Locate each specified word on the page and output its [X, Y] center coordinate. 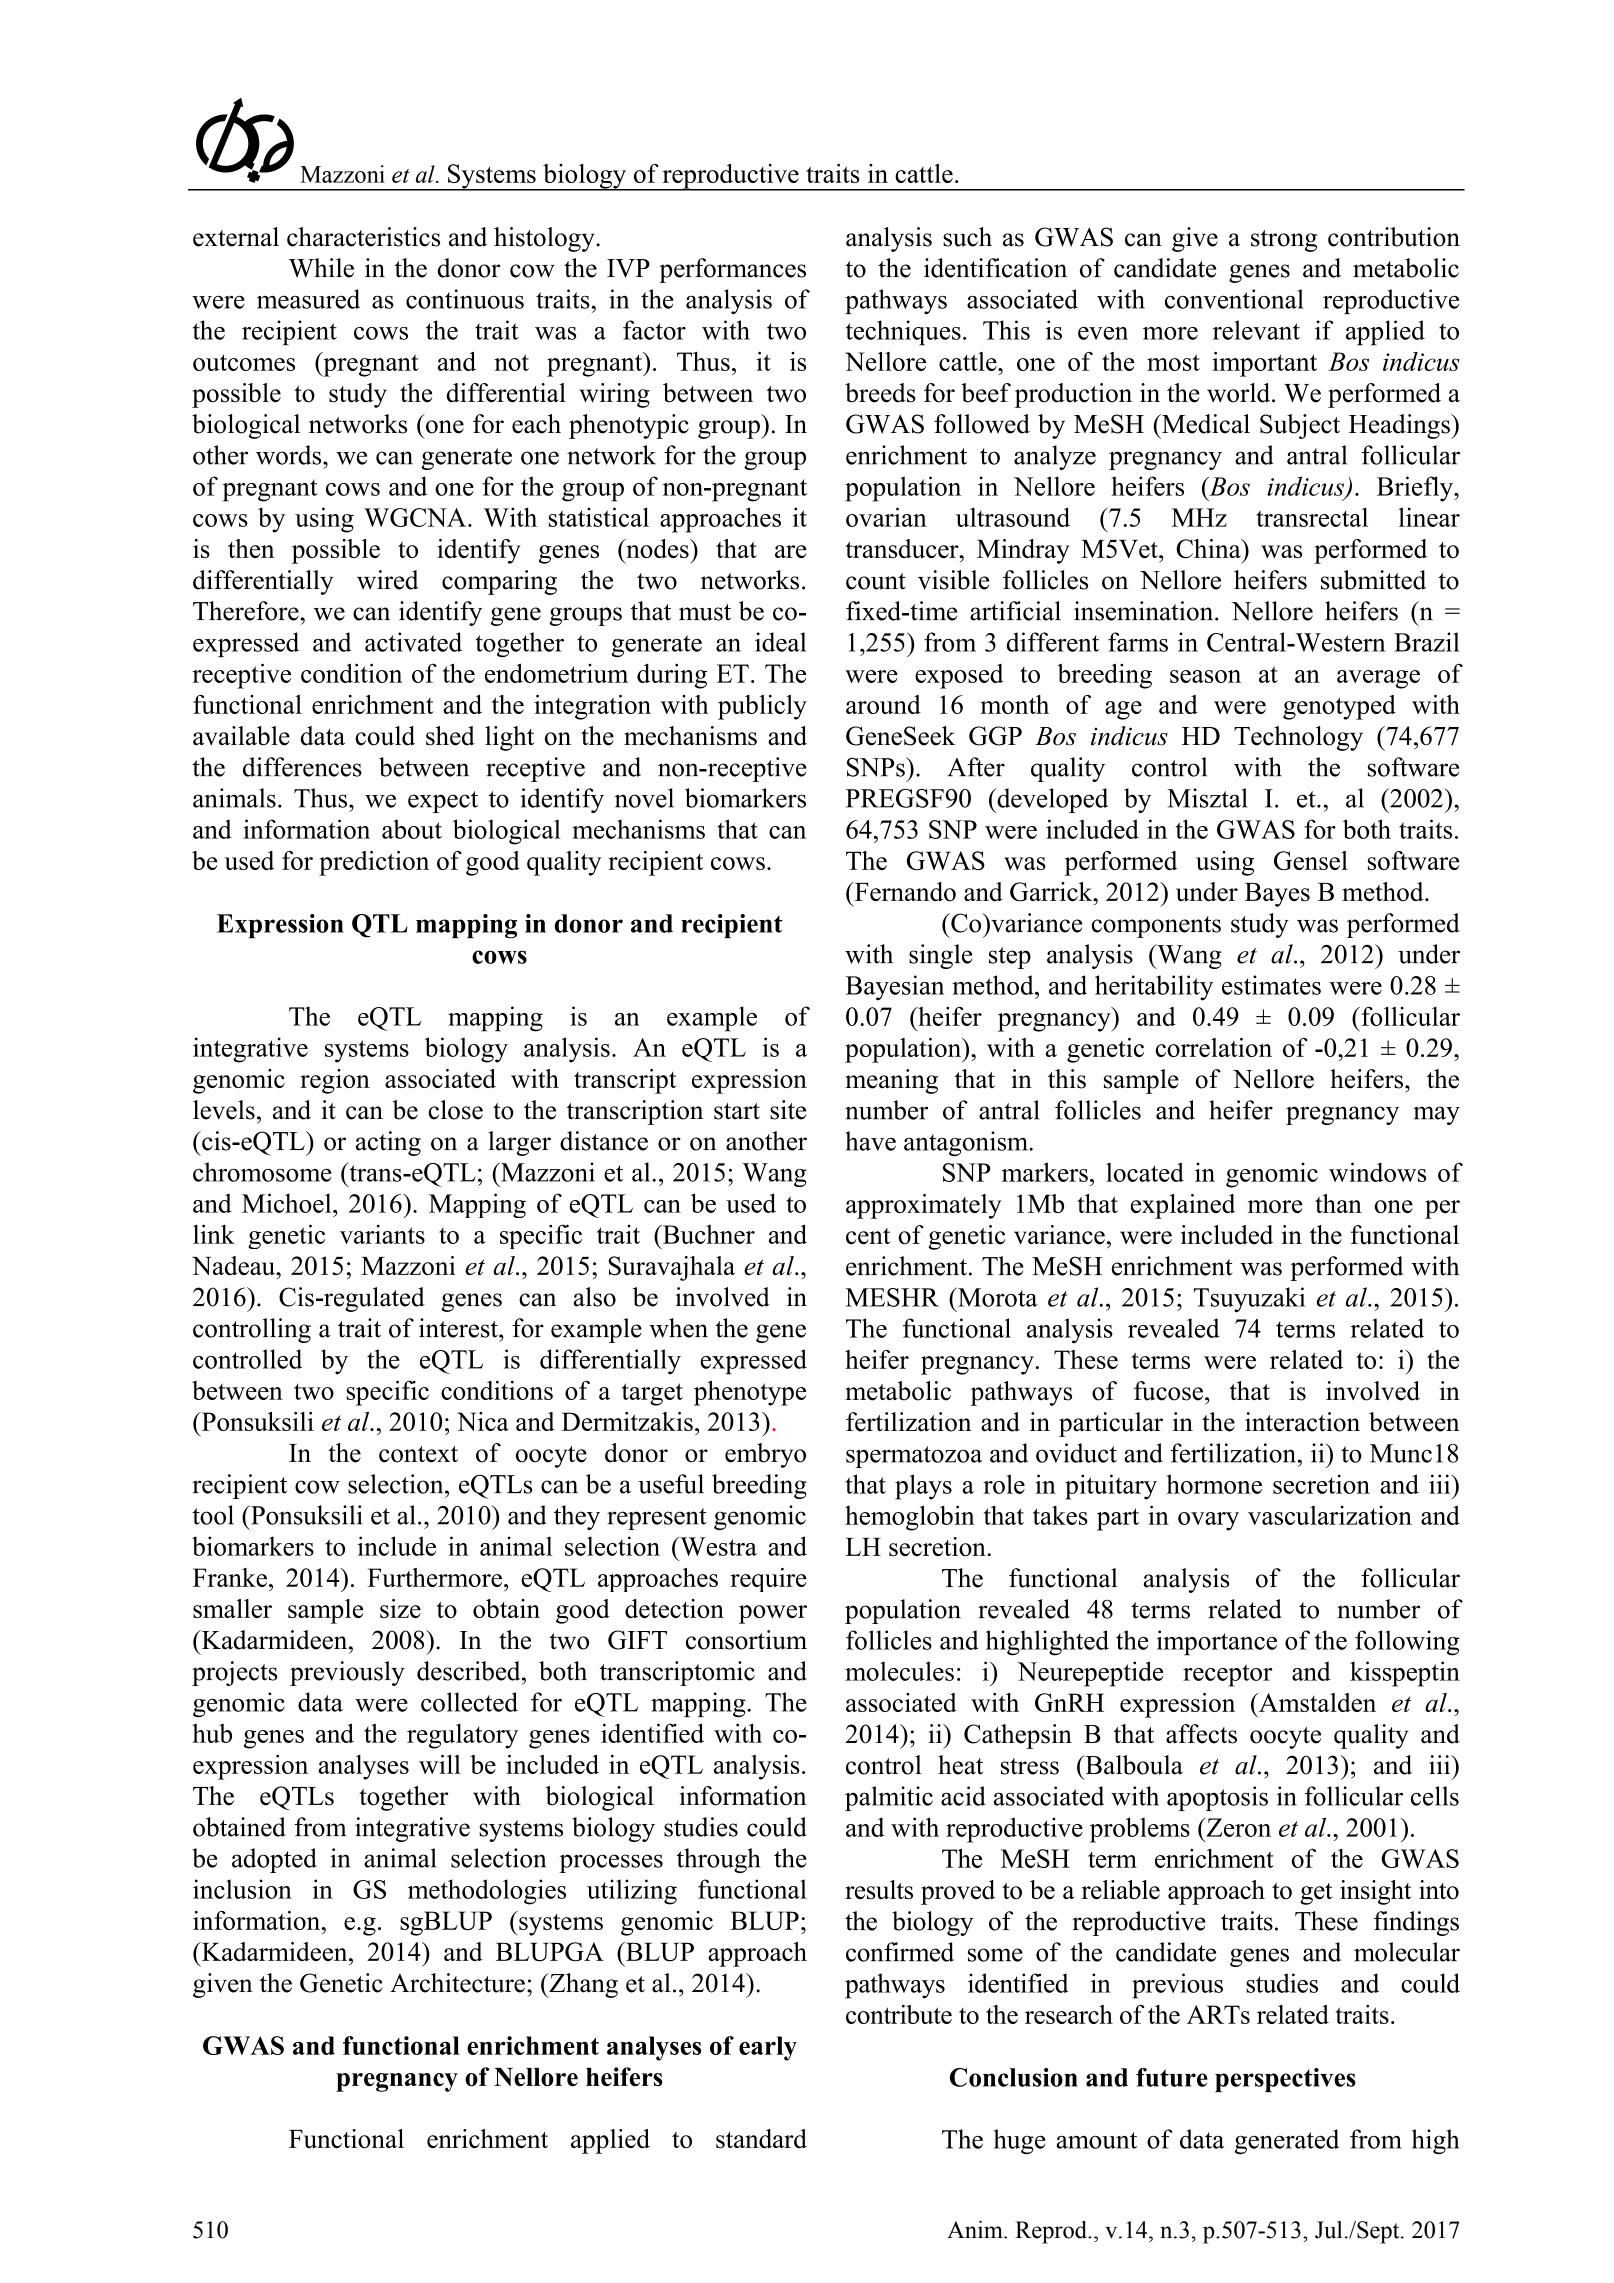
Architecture [457, 1983]
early [768, 2048]
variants [382, 1234]
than [1338, 1203]
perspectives [1285, 2080]
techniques [903, 333]
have [871, 1141]
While [321, 268]
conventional [1234, 299]
